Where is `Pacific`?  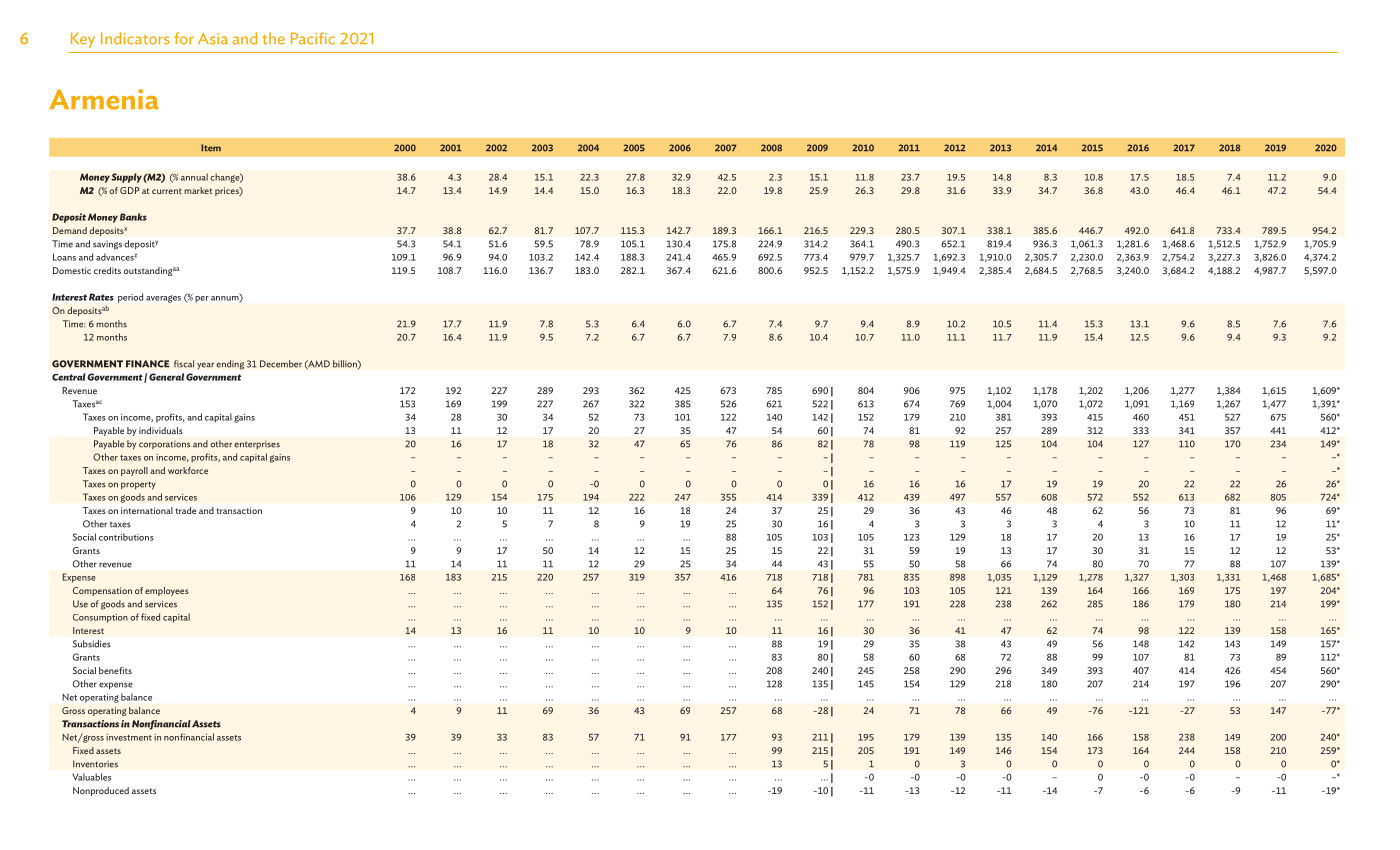
Pacific is located at coordinates (313, 38).
